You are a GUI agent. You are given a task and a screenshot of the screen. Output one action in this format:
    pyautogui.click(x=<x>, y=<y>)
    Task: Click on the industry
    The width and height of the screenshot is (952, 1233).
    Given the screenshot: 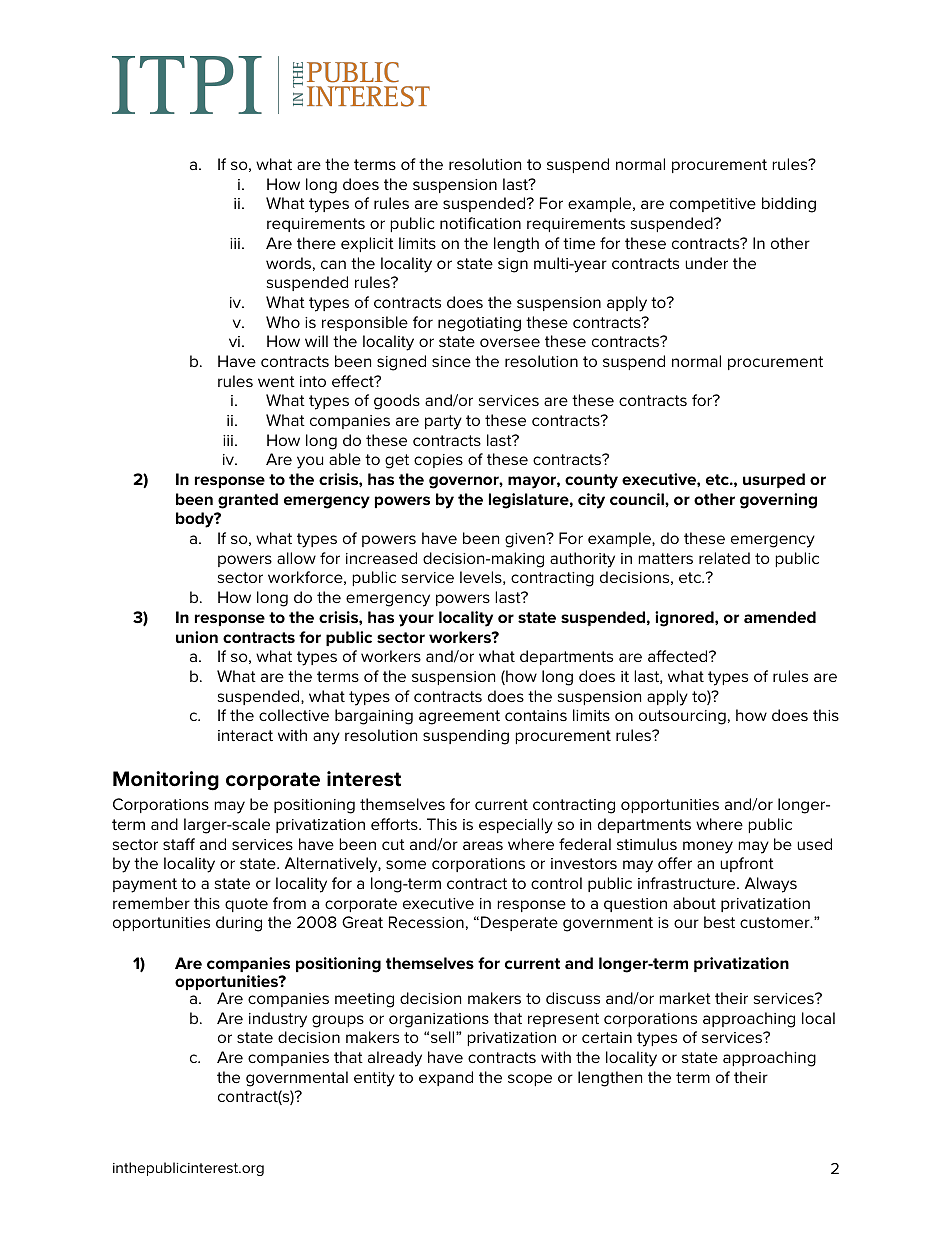 What is the action you would take?
    pyautogui.click(x=278, y=1020)
